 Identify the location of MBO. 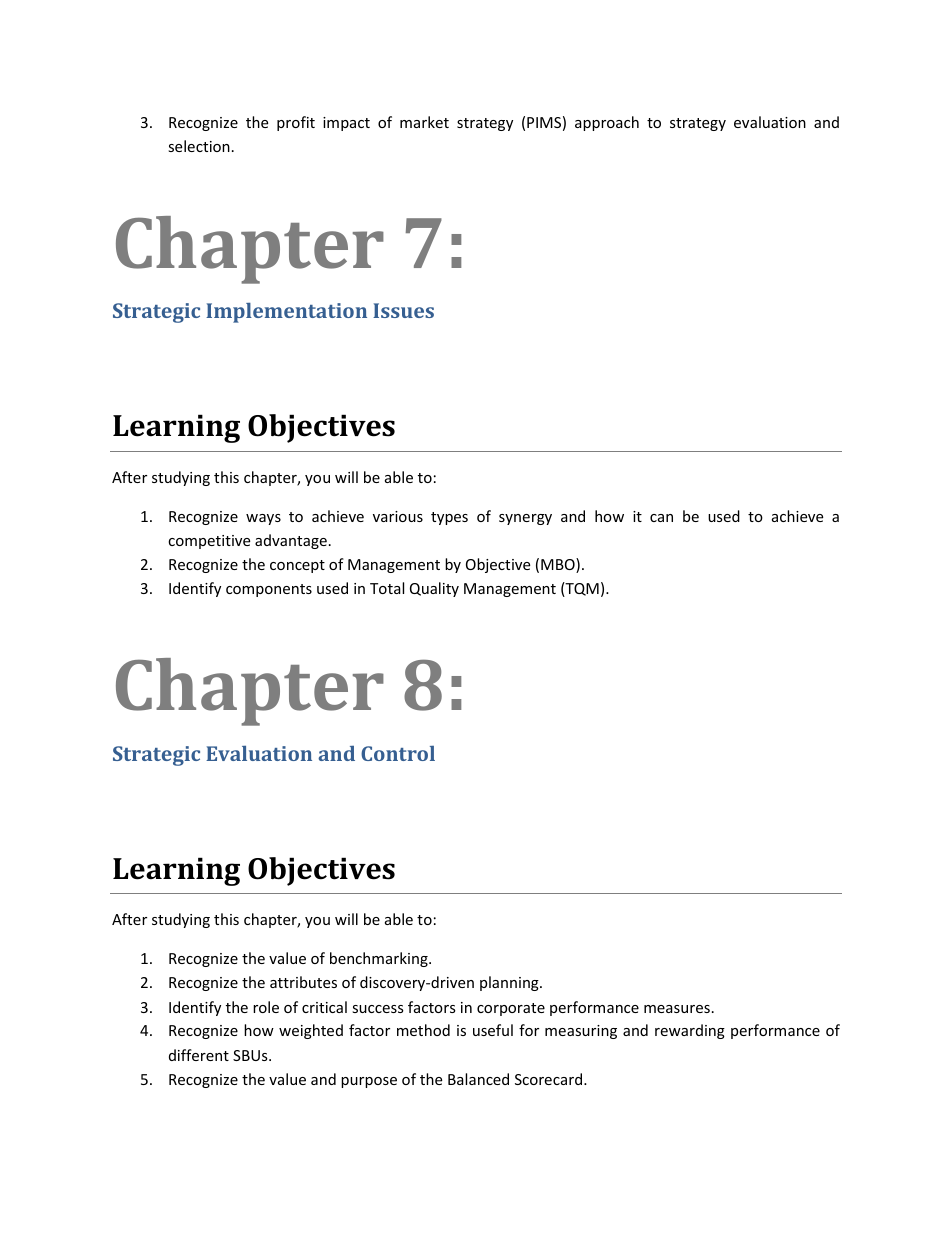
(559, 565).
